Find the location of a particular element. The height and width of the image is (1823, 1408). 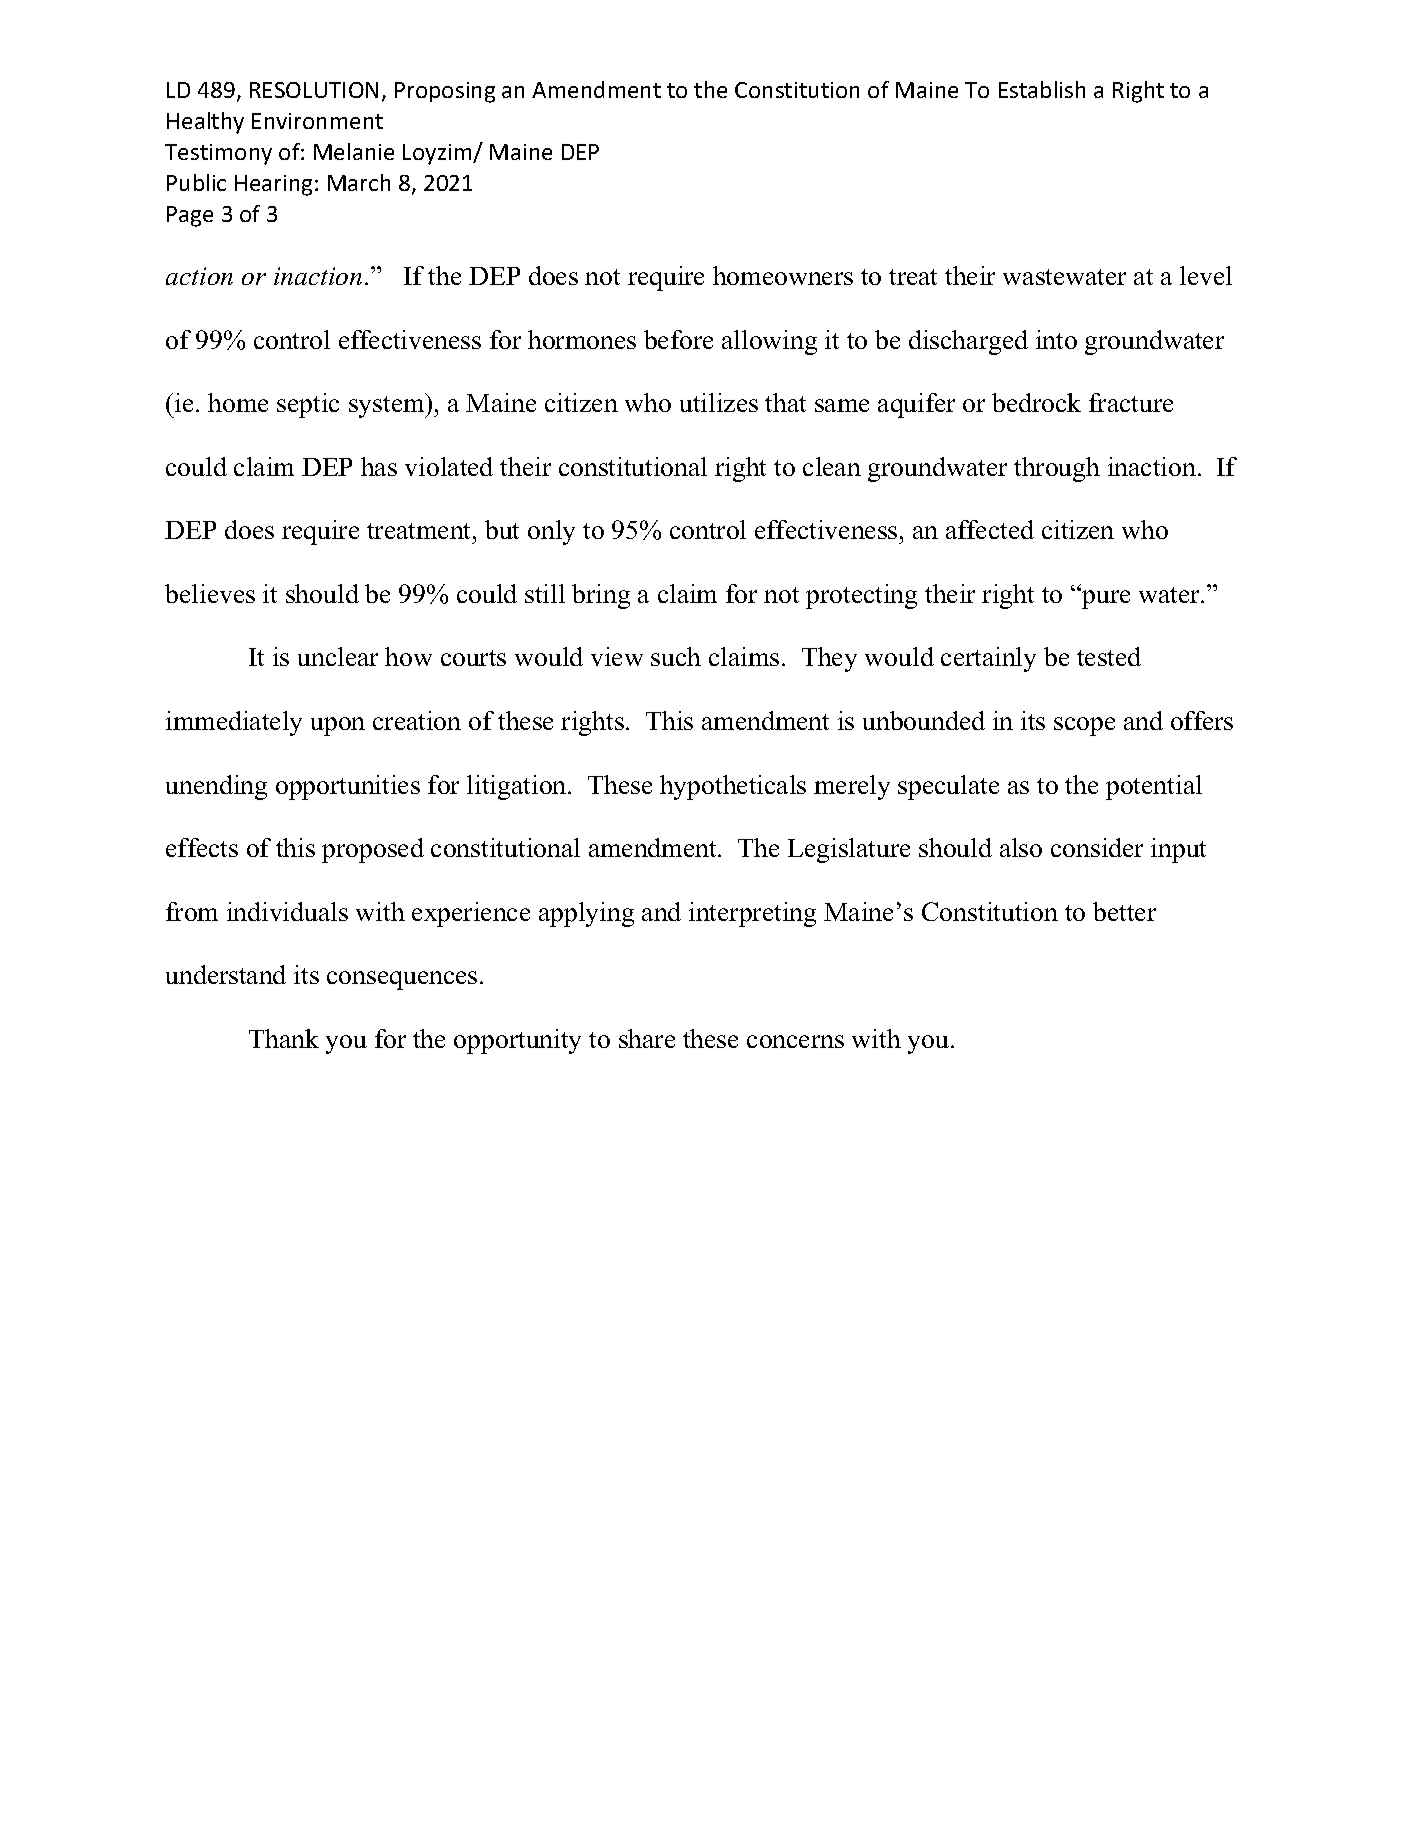

septic is located at coordinates (308, 405).
